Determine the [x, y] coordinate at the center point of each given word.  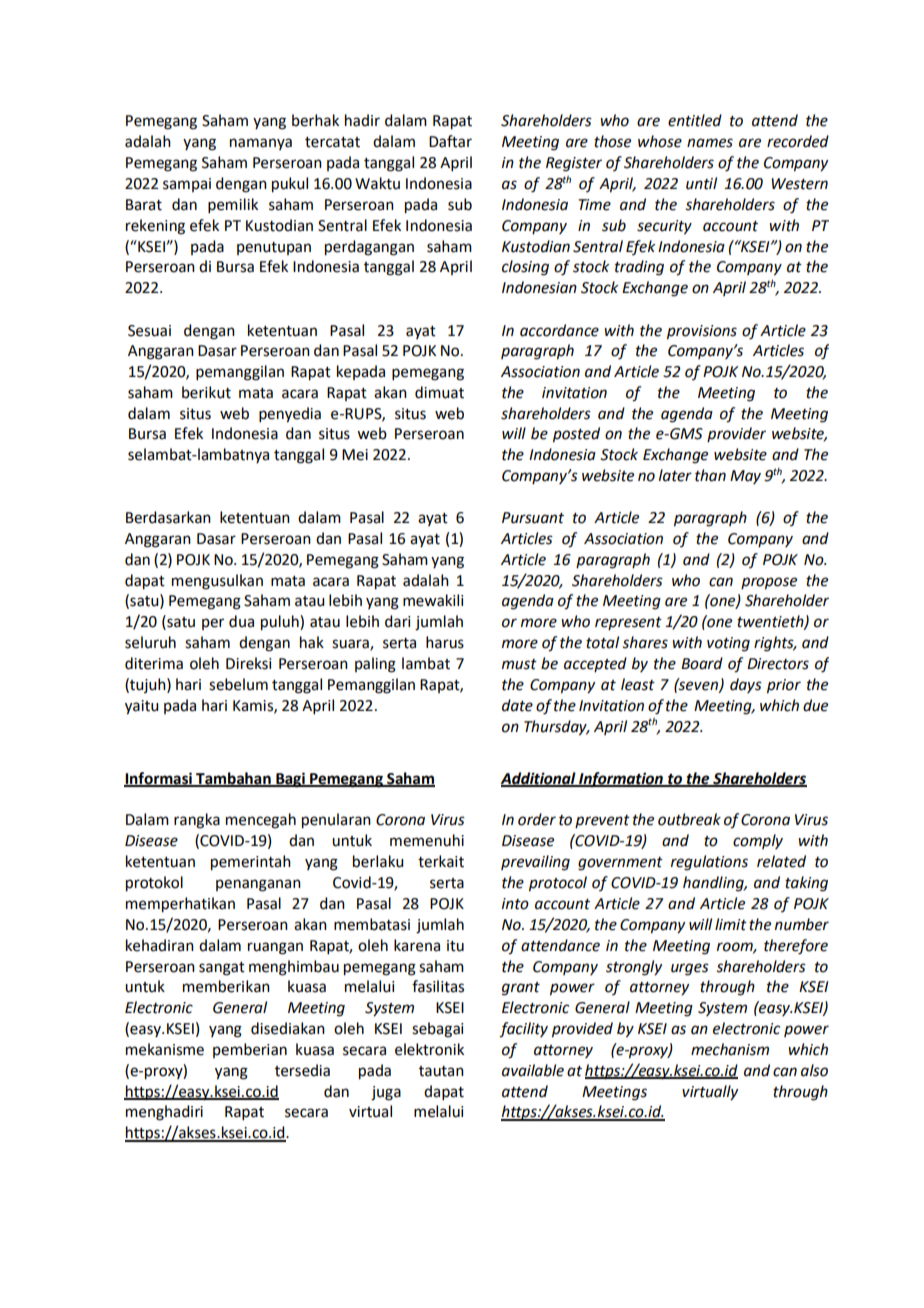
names [710, 143]
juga [386, 1093]
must [519, 664]
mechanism [730, 1049]
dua [241, 621]
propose [769, 583]
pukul [290, 185]
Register [574, 164]
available [533, 1070]
